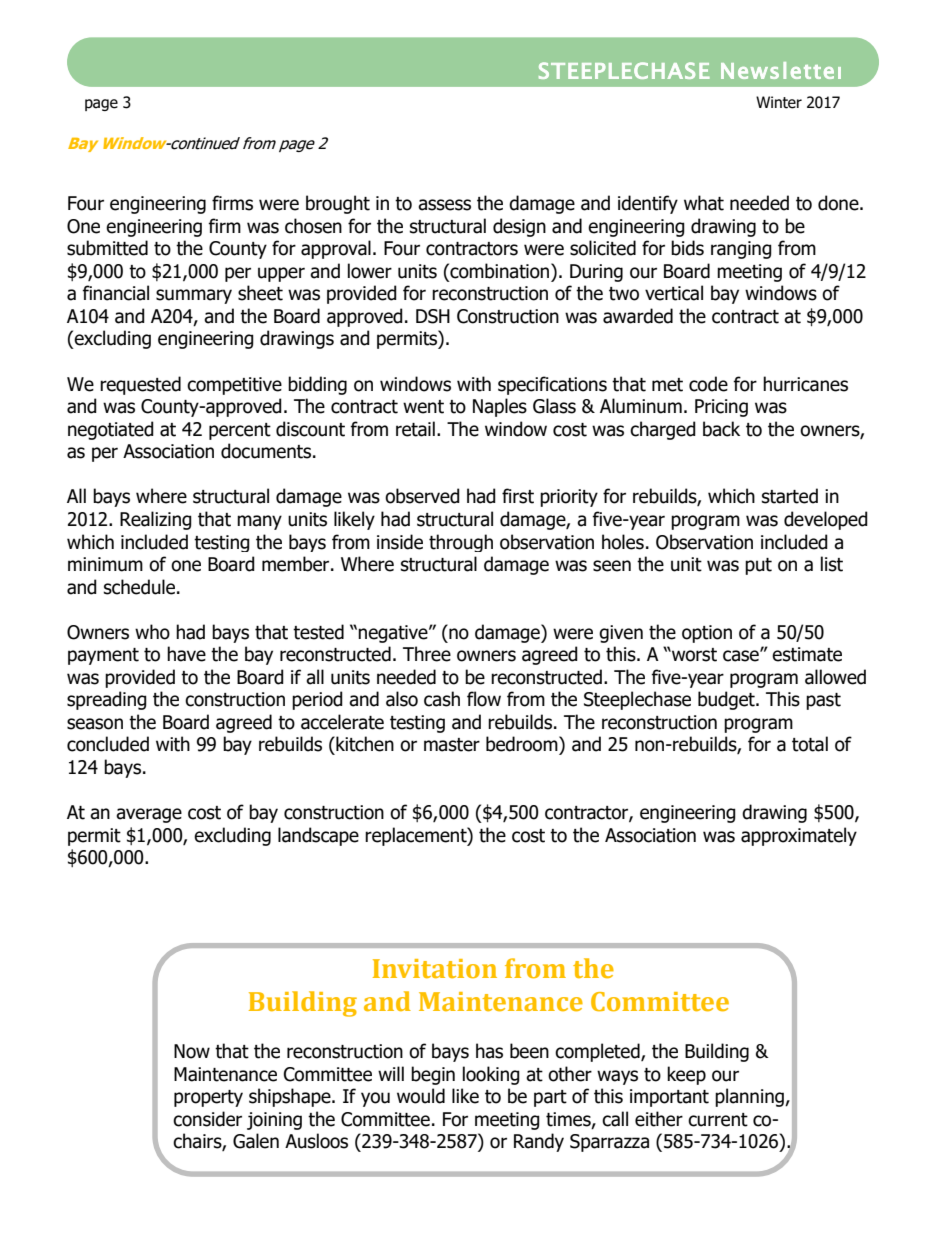  Describe the element at coordinates (799, 836) in the page. I see `approximately` at that location.
